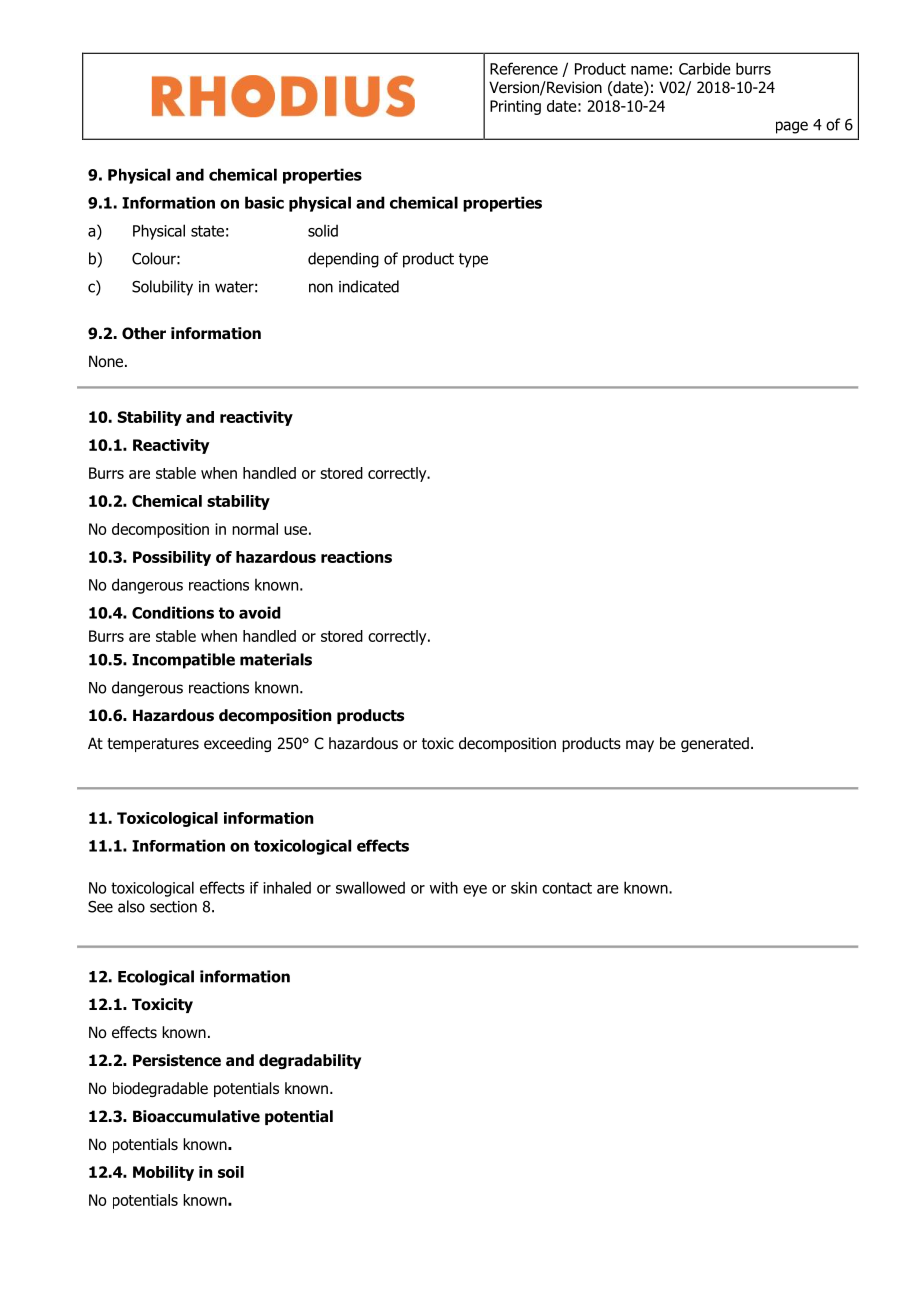 Image resolution: width=924 pixels, height=1308 pixels. Describe the element at coordinates (173, 612) in the document. I see `Conditions` at that location.
